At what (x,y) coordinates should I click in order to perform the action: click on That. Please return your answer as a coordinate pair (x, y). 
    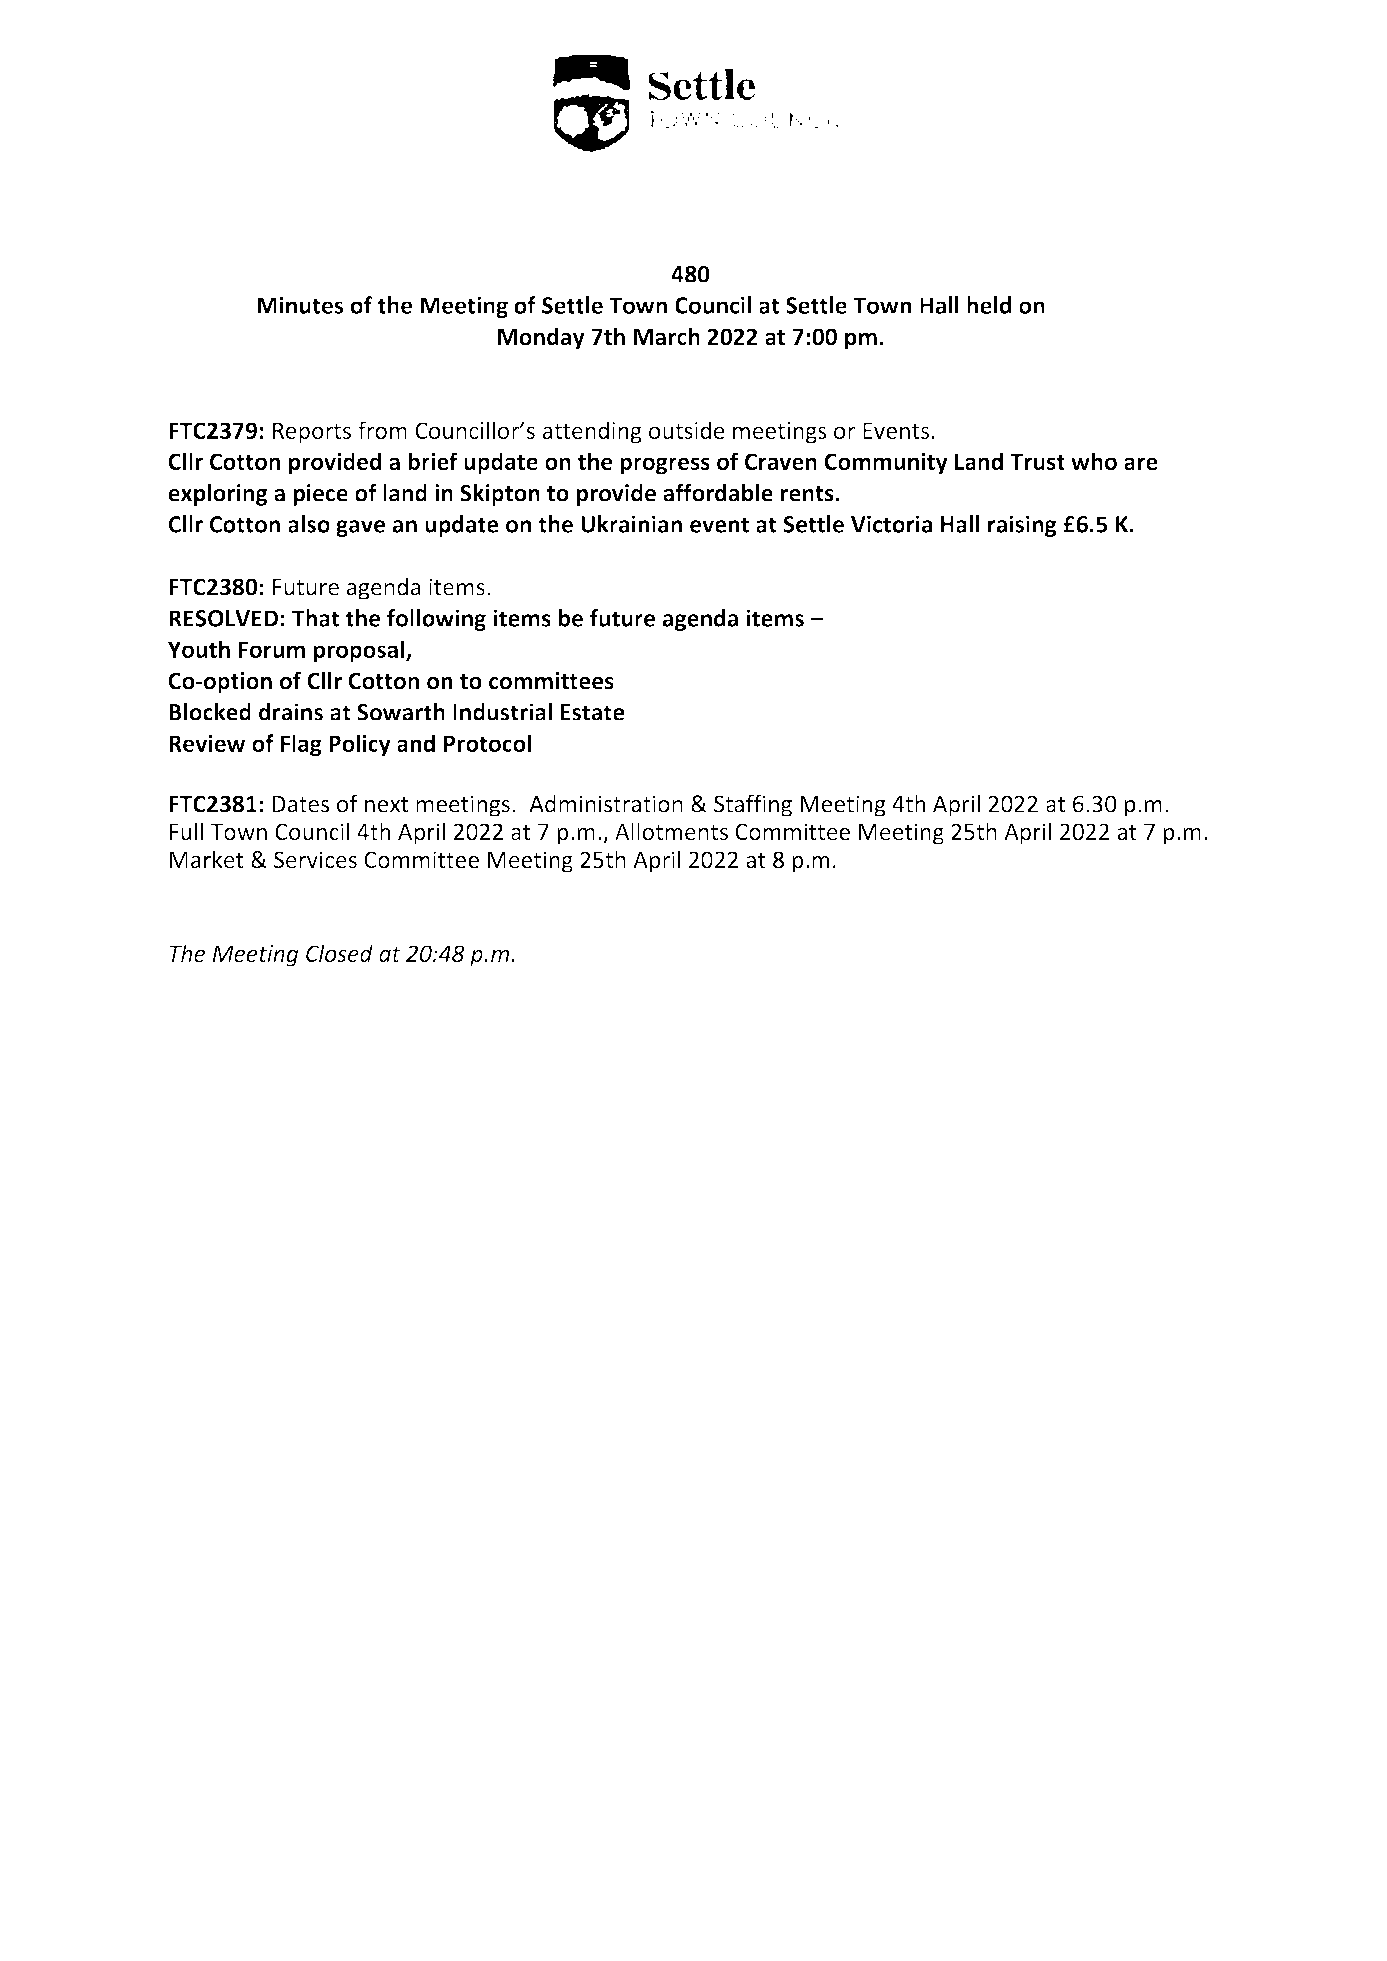
    Looking at the image, I should click on (315, 618).
